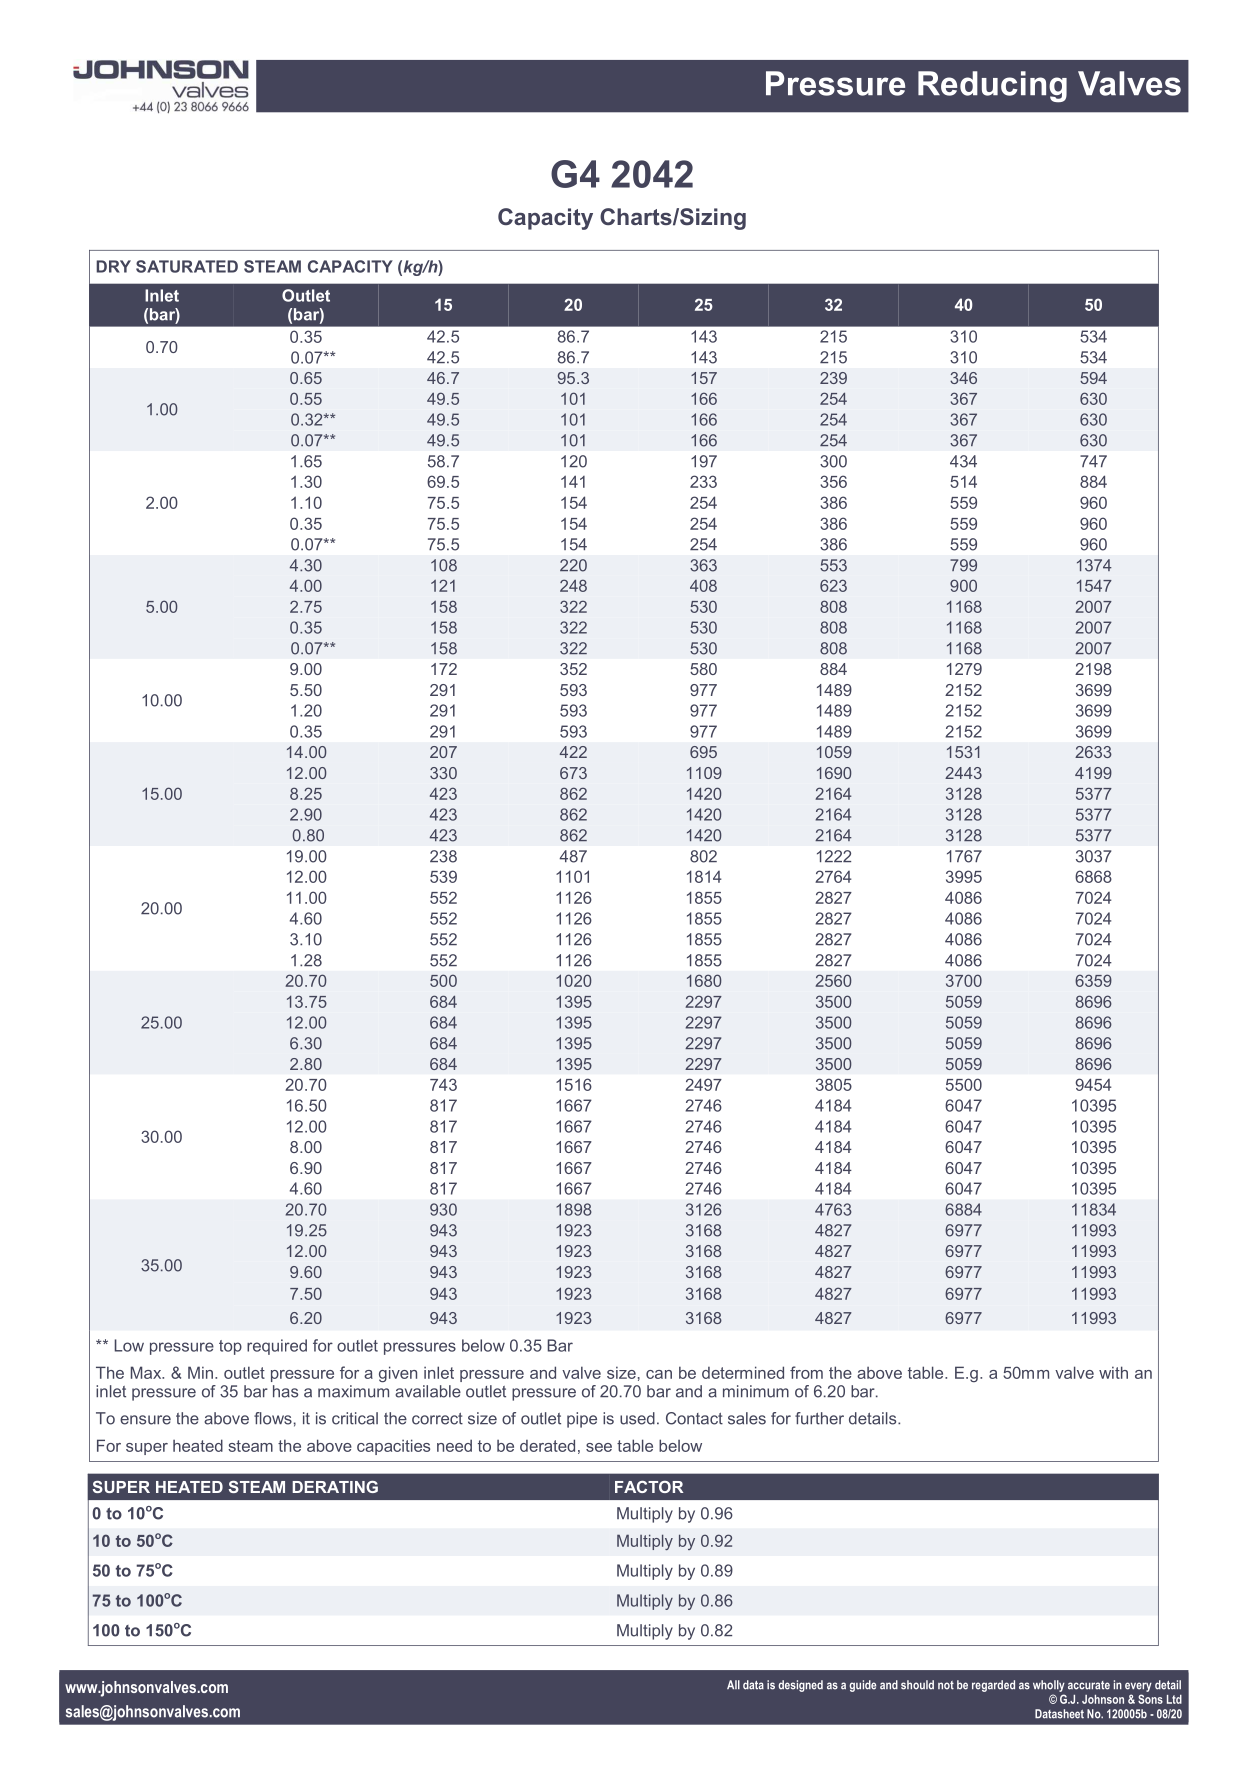 The height and width of the screenshot is (1765, 1248). I want to click on SATURATED, so click(187, 266).
